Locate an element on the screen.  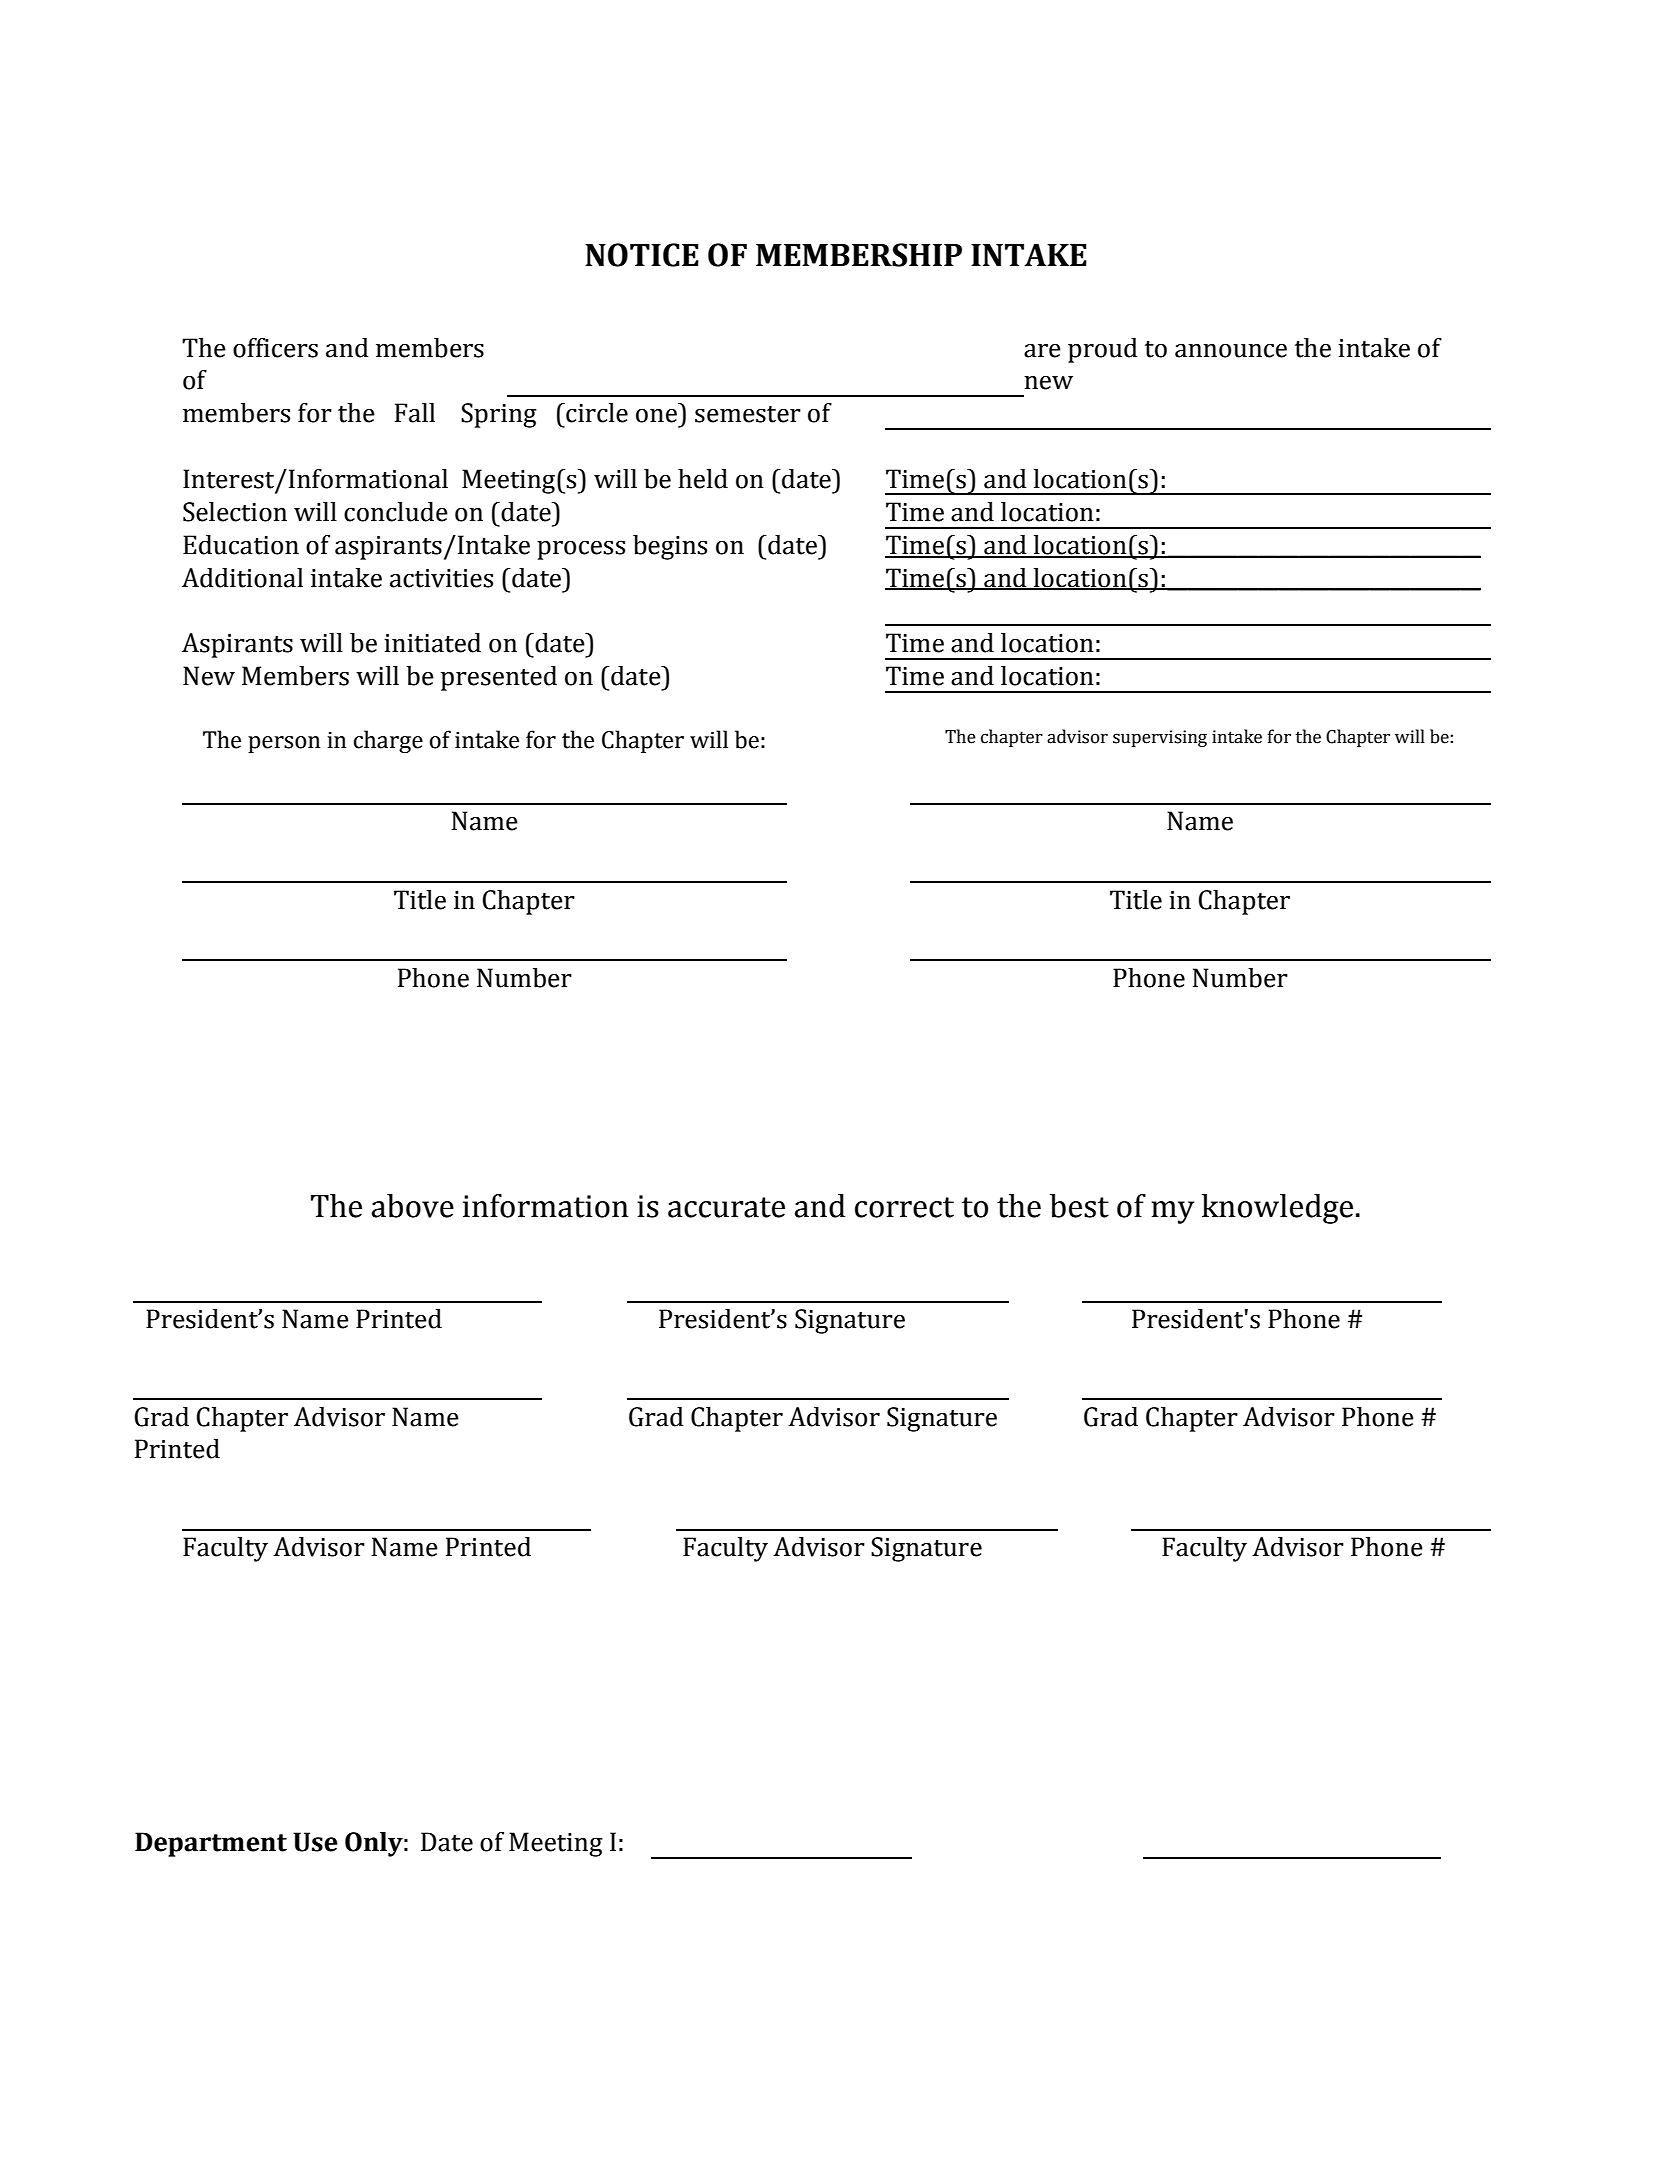
NOTICE is located at coordinates (642, 255).
